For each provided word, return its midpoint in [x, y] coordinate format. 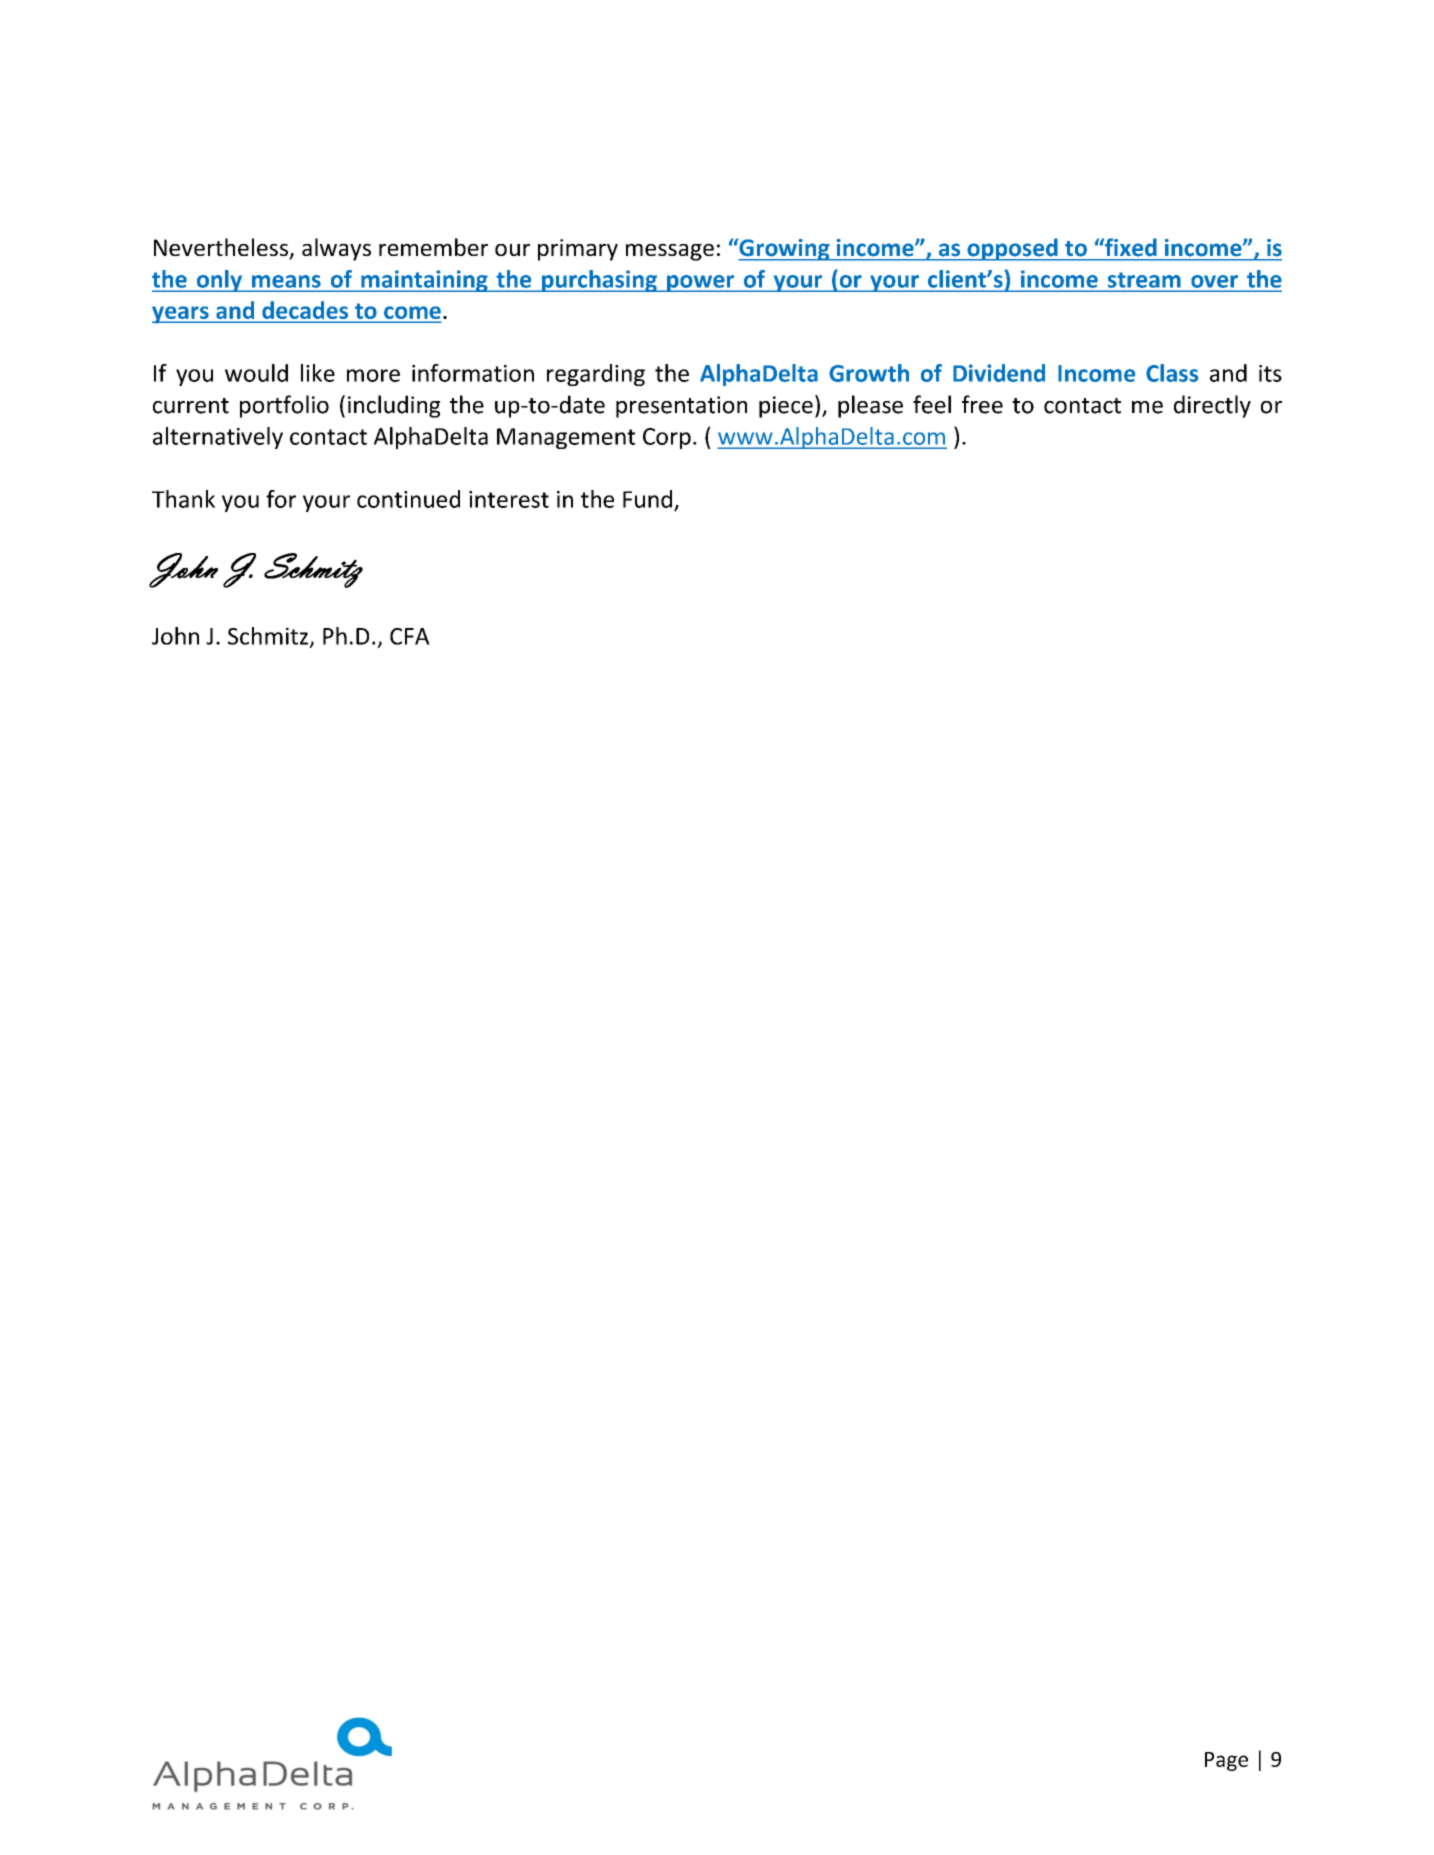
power [701, 283]
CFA [410, 636]
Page [1226, 1761]
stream [1144, 280]
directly [1212, 406]
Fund [647, 499]
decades [305, 310]
